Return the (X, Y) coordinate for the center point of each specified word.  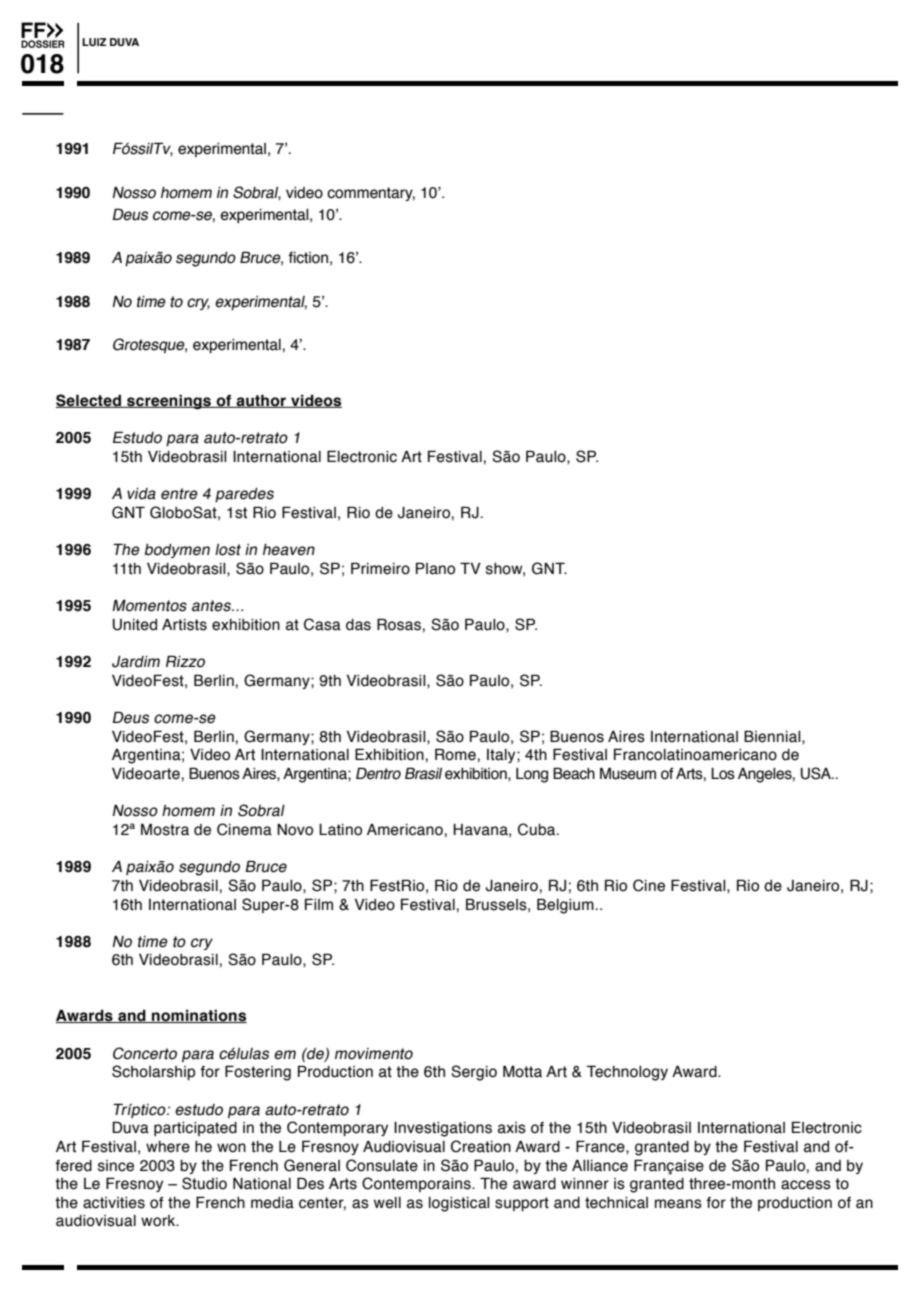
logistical (459, 1204)
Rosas (399, 624)
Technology (627, 1073)
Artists (184, 625)
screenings (169, 401)
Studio (204, 1183)
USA (817, 773)
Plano (435, 568)
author (261, 401)
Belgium (565, 906)
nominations (198, 1016)
